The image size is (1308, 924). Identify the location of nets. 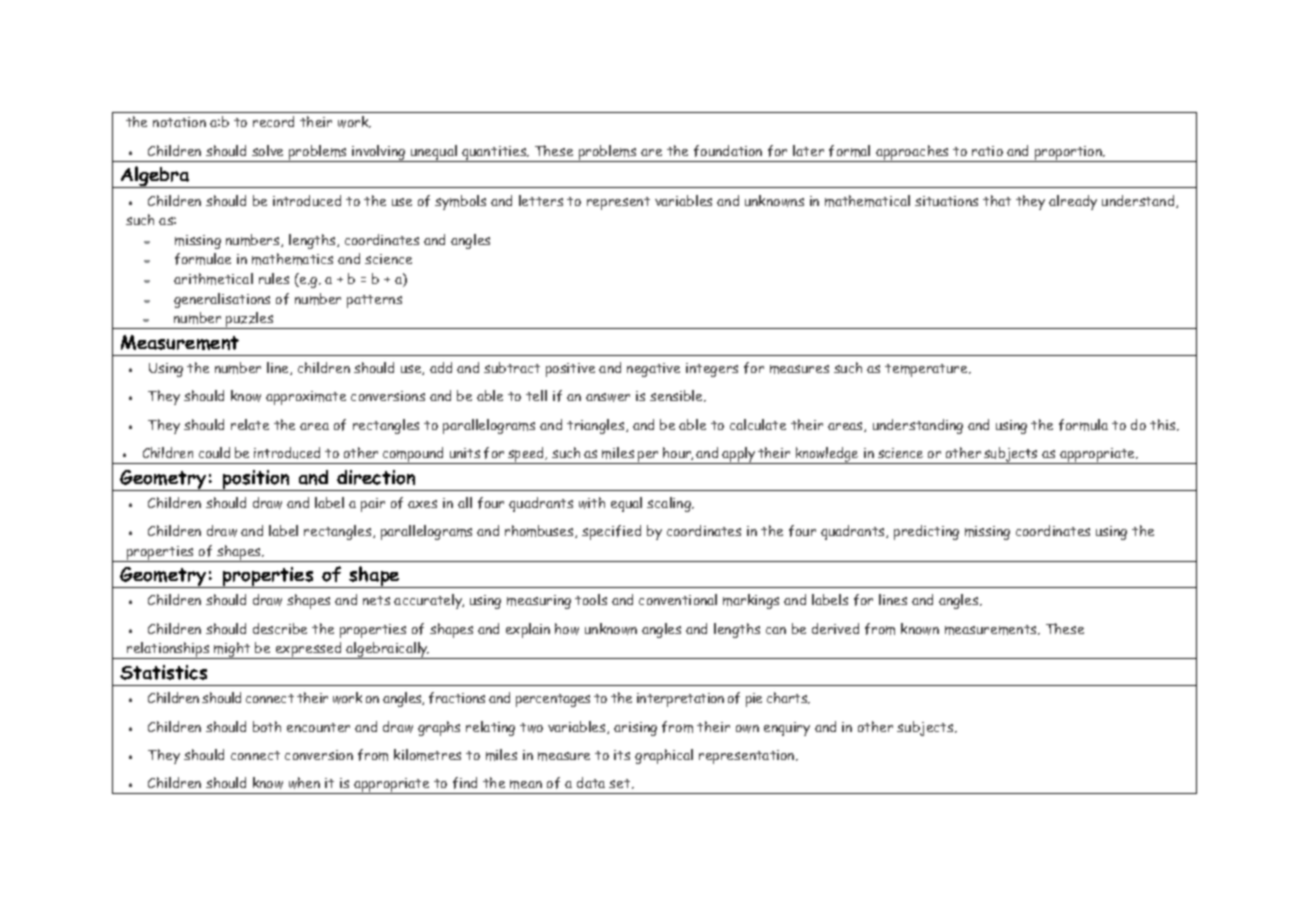
(376, 600).
